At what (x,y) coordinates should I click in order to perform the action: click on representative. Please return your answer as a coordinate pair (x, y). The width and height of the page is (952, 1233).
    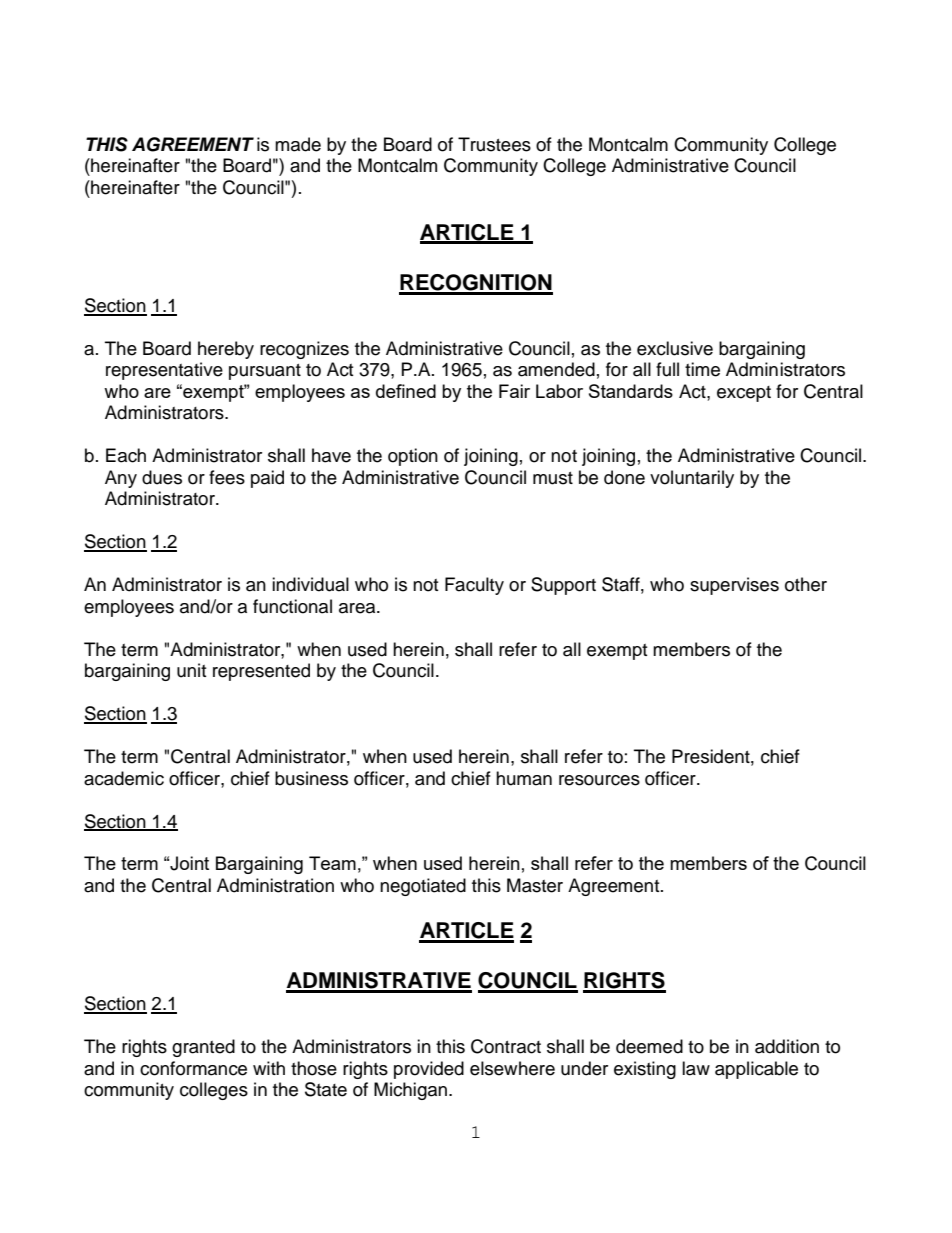
    Looking at the image, I should click on (164, 371).
